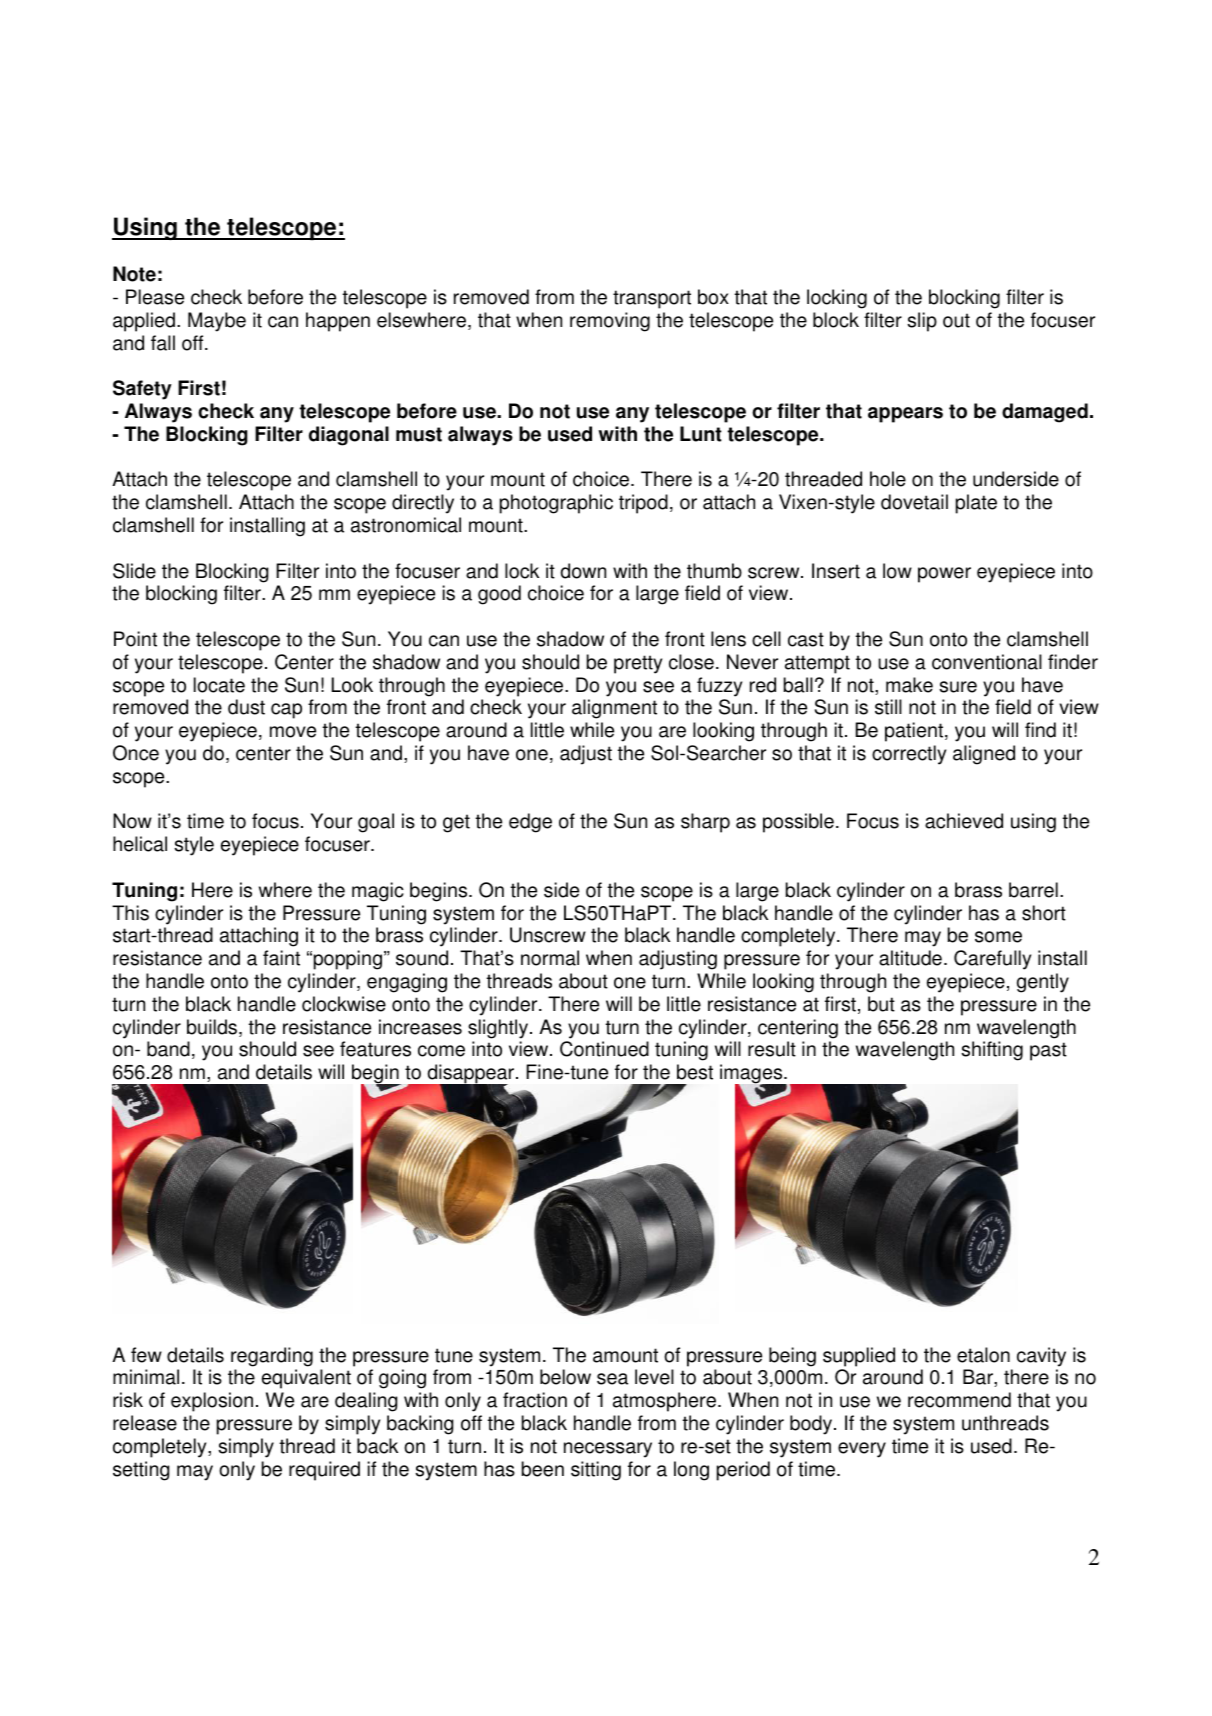  I want to click on necessary, so click(608, 1450).
